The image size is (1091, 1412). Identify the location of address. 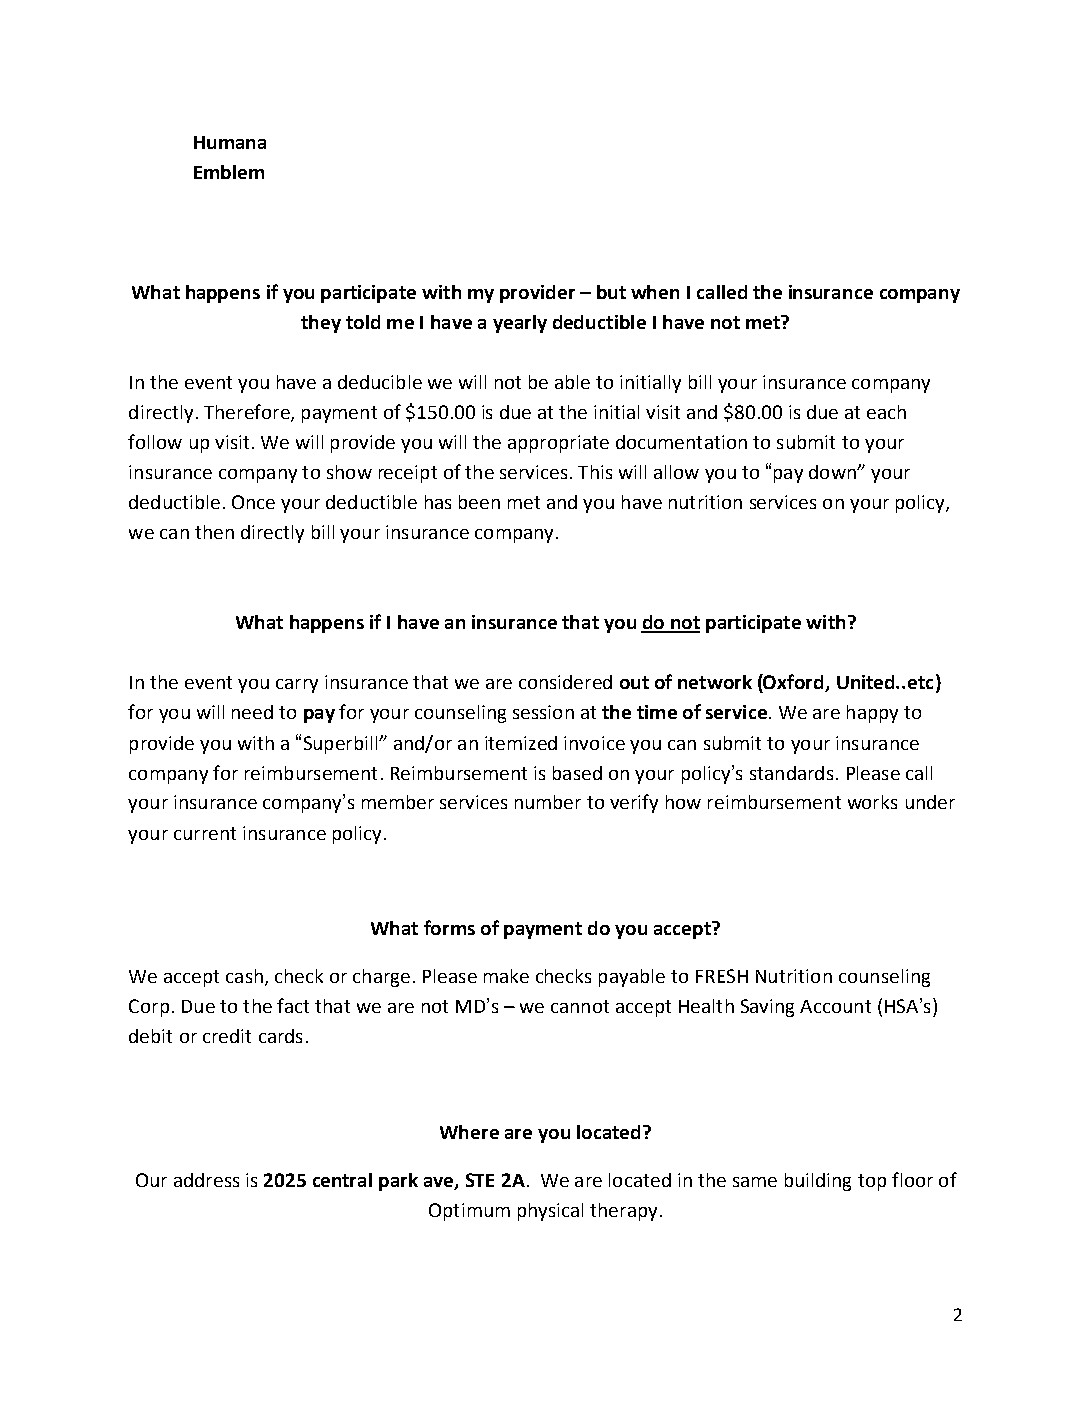
(206, 1180).
